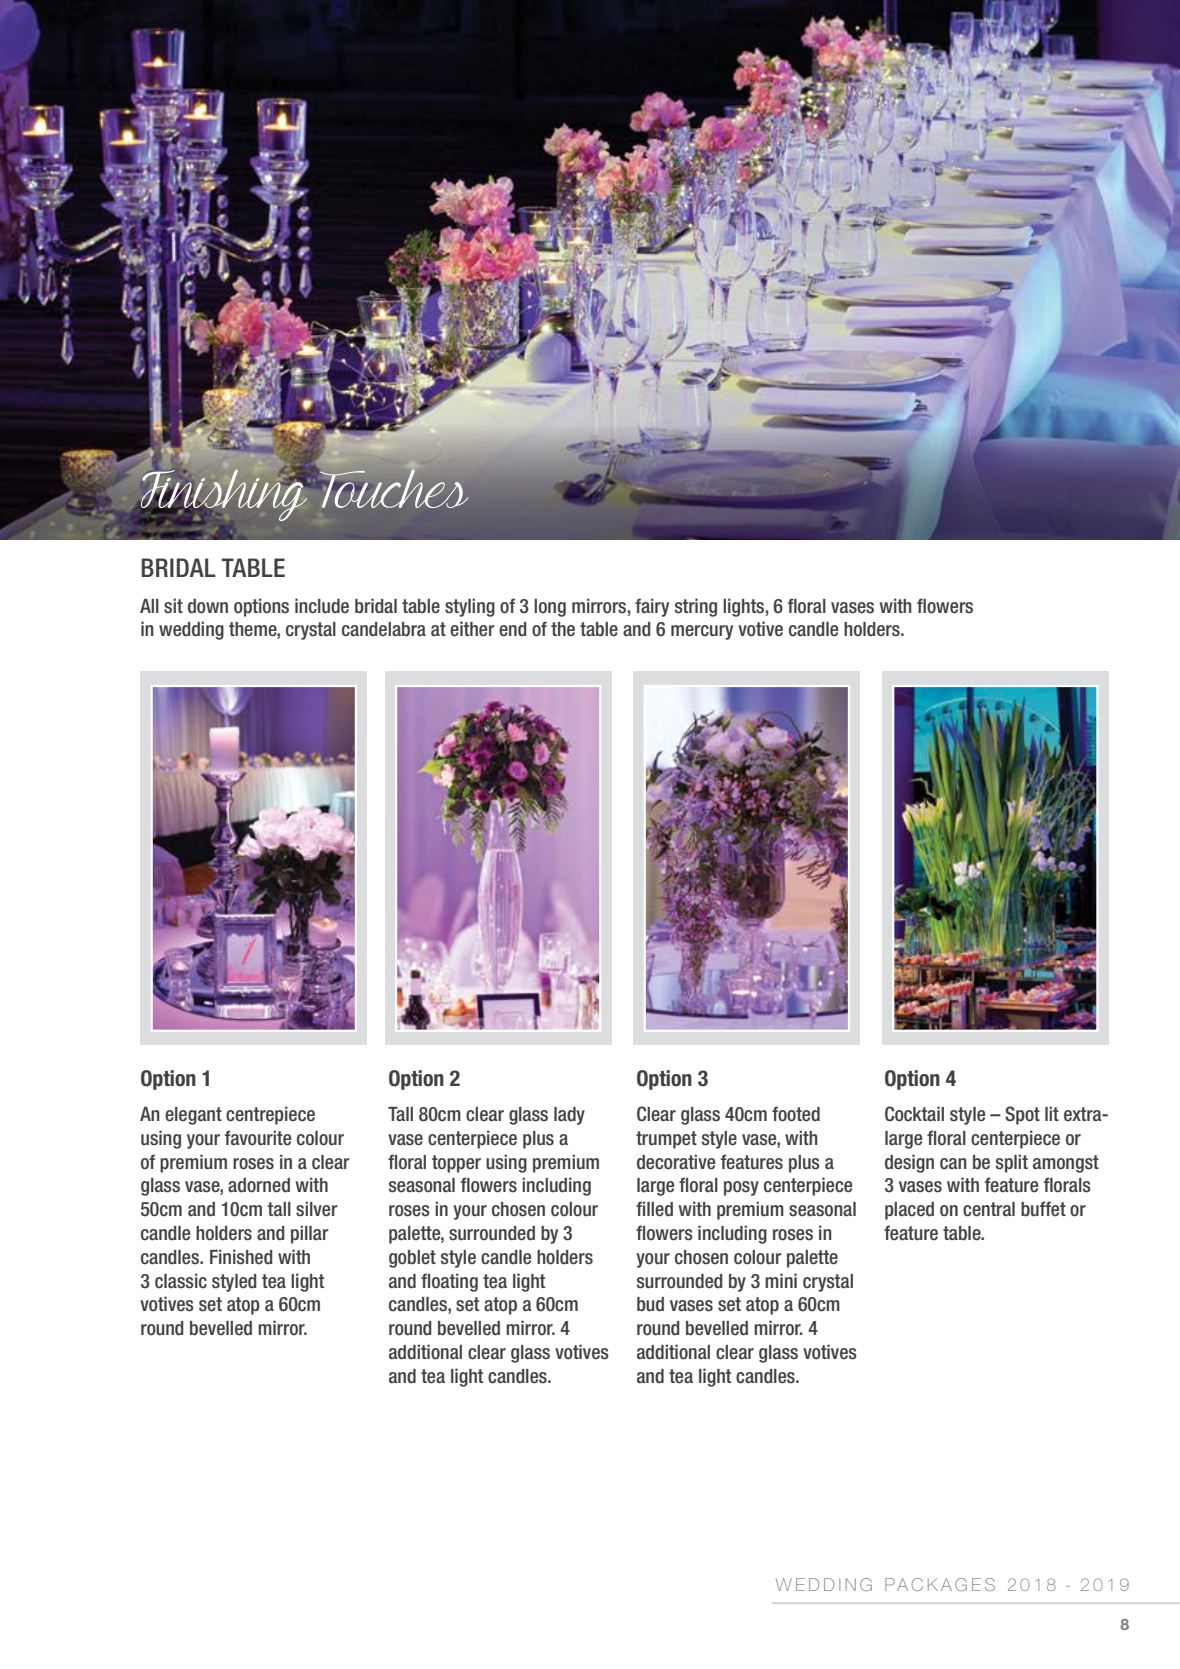  What do you see at coordinates (241, 1257) in the page?
I see `Finished` at bounding box center [241, 1257].
